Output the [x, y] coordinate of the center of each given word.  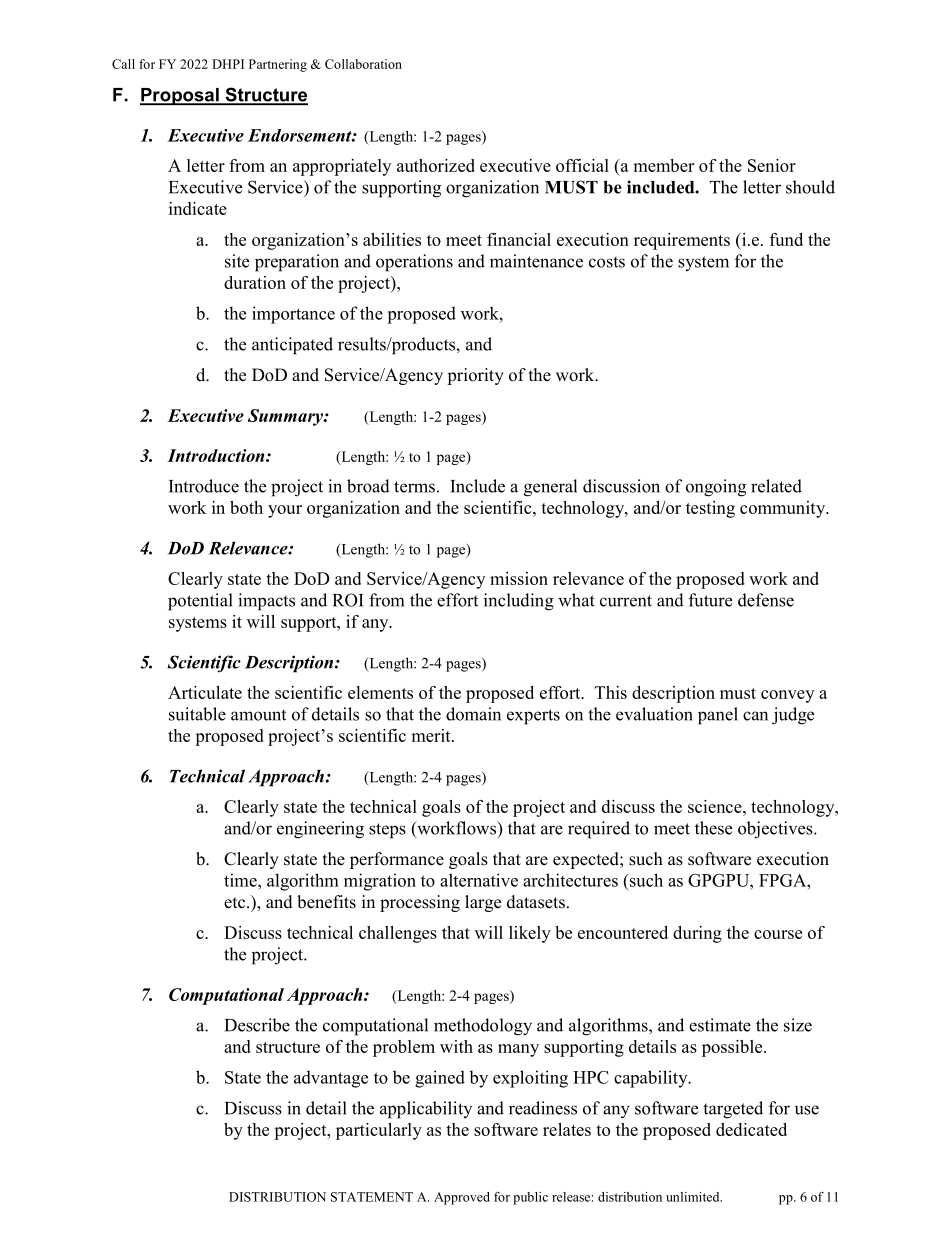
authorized [436, 165]
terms [414, 487]
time [241, 880]
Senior [772, 165]
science [716, 806]
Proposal [180, 96]
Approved [462, 1198]
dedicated [751, 1129]
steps [387, 831]
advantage [331, 1079]
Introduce [204, 486]
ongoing [716, 488]
